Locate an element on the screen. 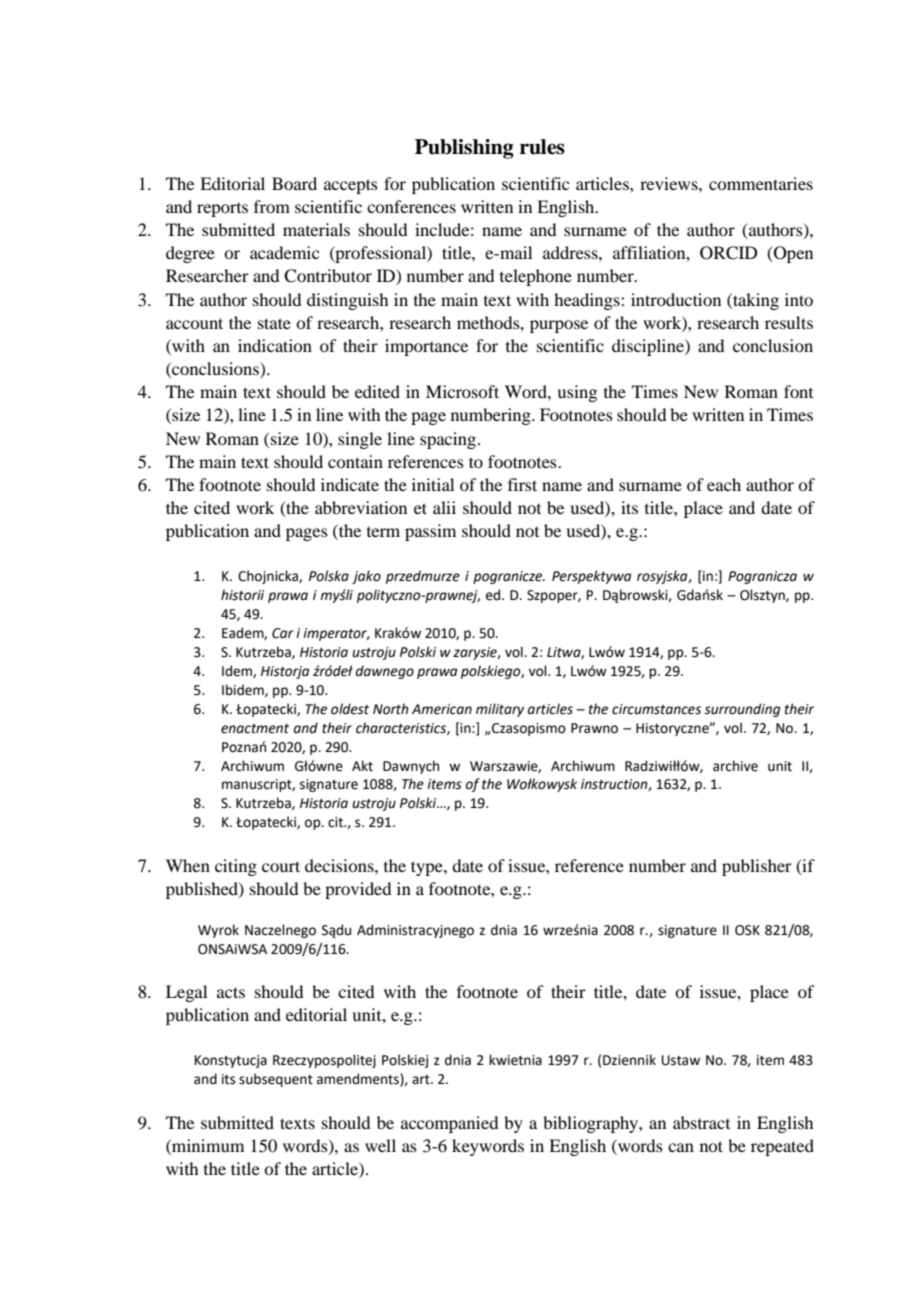 Image resolution: width=924 pixels, height=1308 pixels. Board is located at coordinates (294, 183).
